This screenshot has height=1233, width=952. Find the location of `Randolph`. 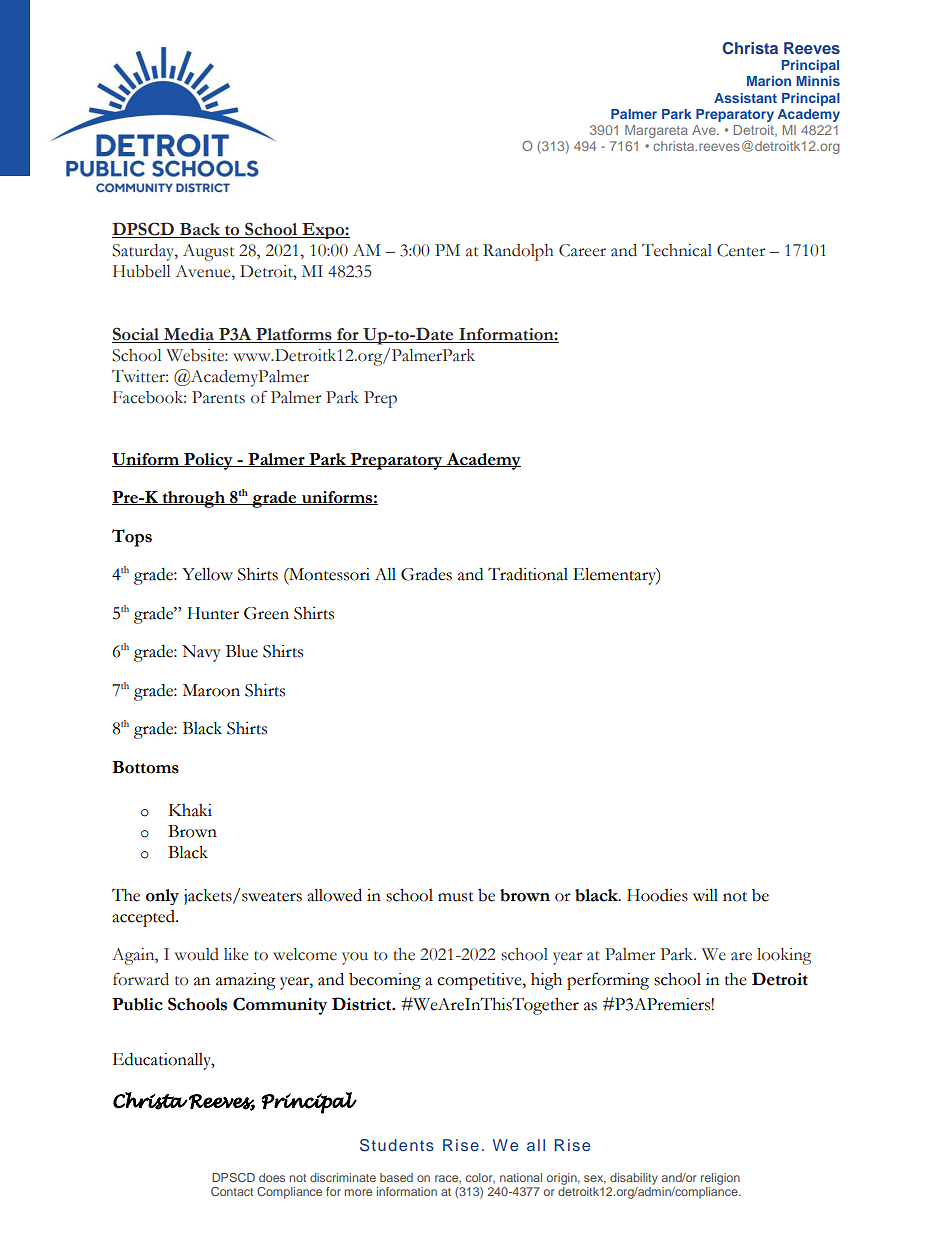

Randolph is located at coordinates (518, 252).
